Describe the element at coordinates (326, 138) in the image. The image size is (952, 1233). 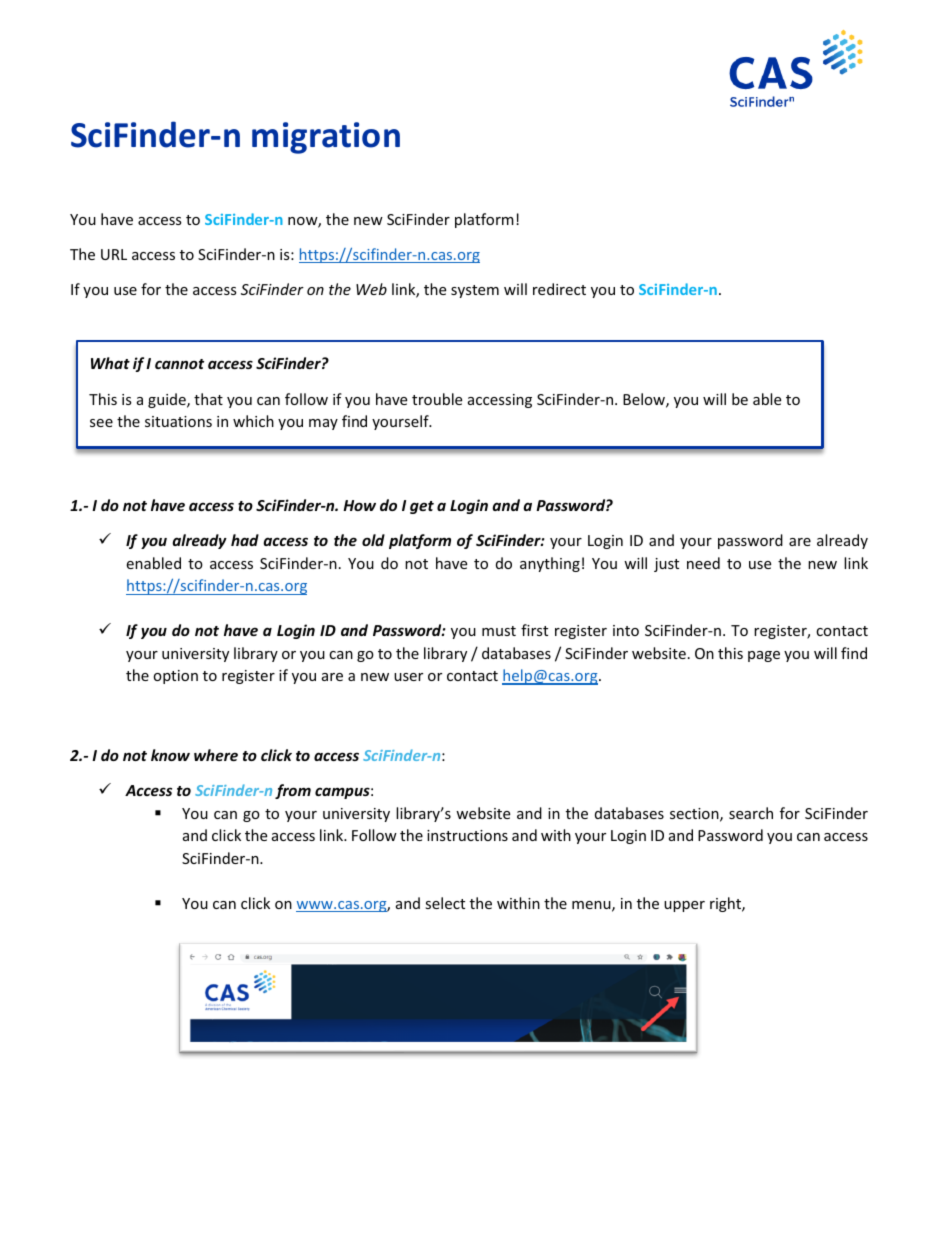
I see `migration` at that location.
